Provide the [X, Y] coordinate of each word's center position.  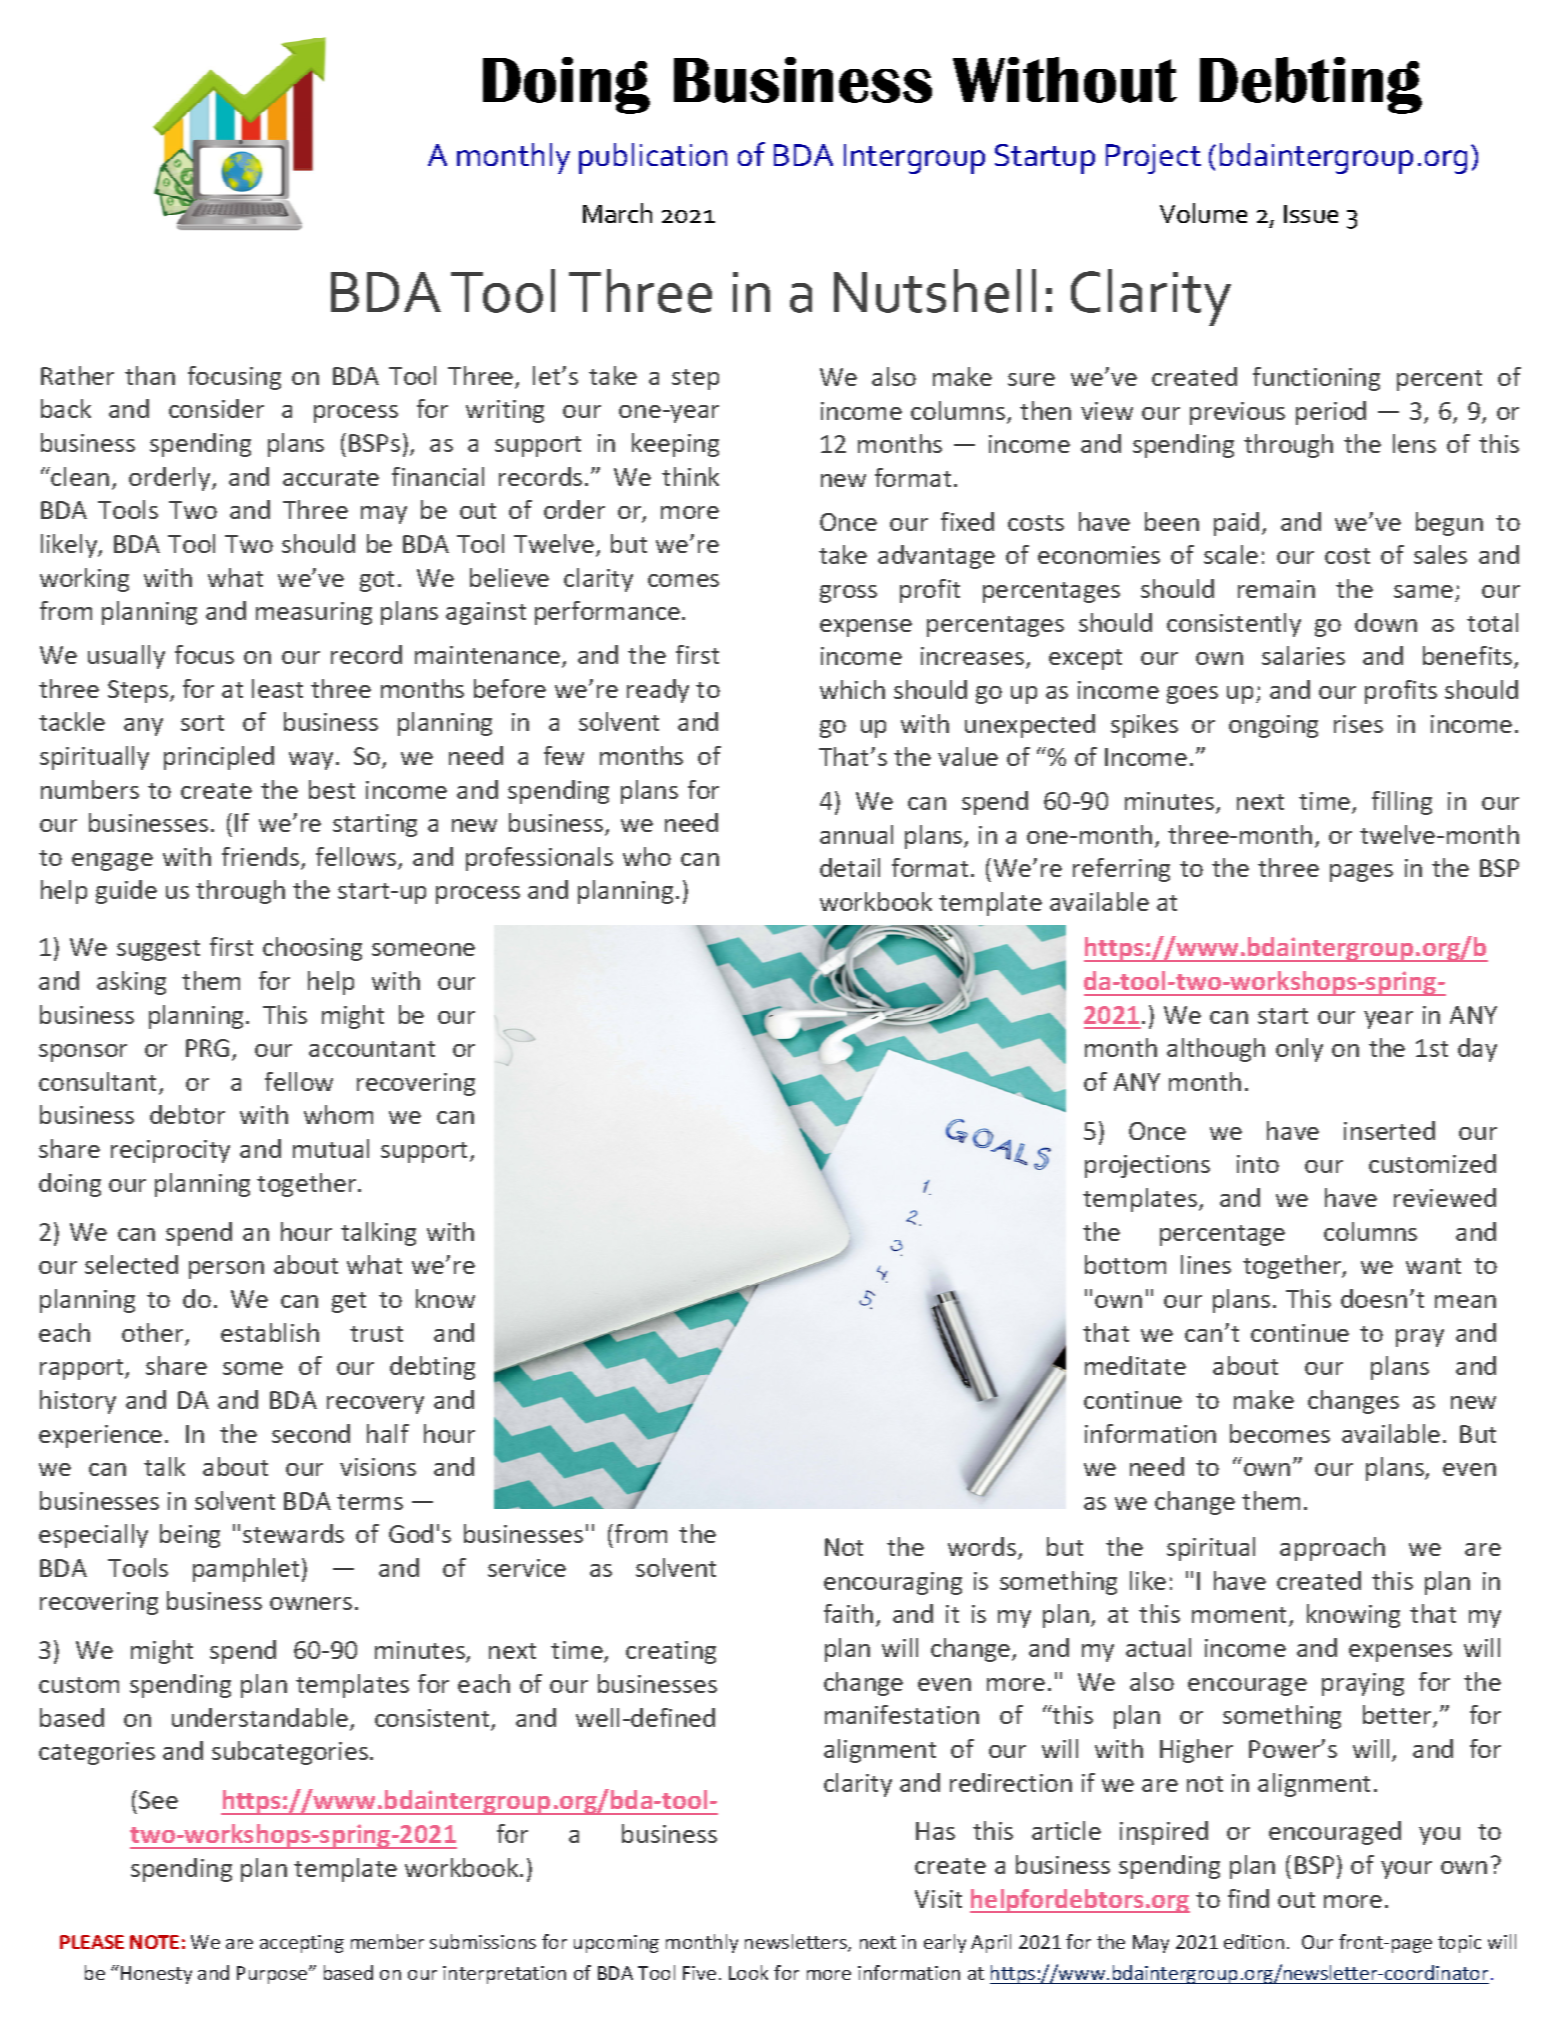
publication [653, 158]
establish [270, 1332]
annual [856, 834]
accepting [302, 1944]
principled [219, 758]
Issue [1311, 214]
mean [1465, 1301]
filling [1402, 803]
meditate [1135, 1365]
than [150, 375]
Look [748, 1972]
